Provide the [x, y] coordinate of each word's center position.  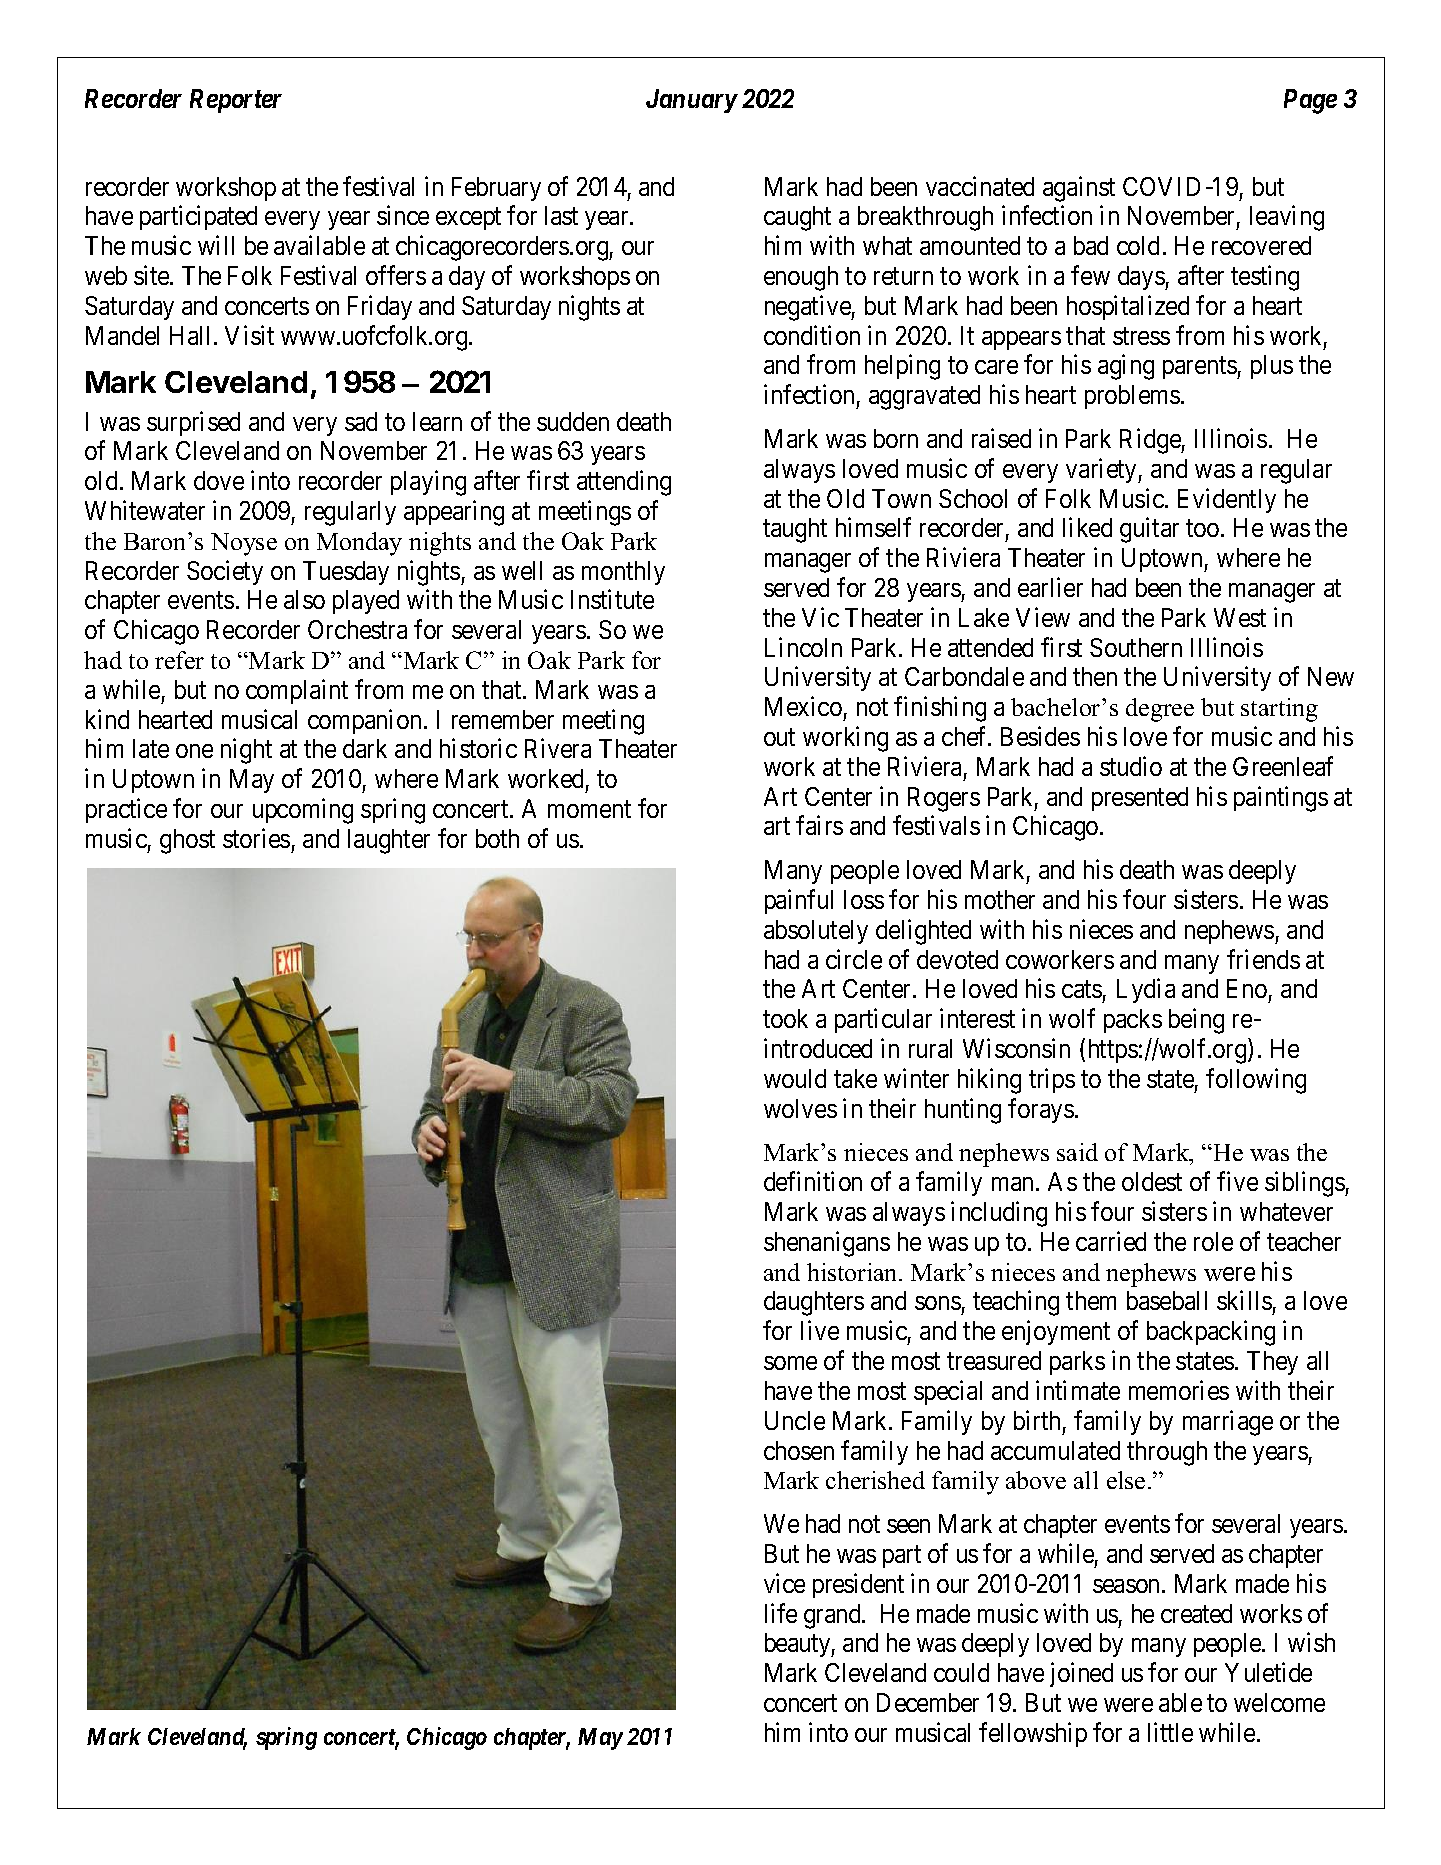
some [790, 1363]
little [1170, 1732]
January [691, 101]
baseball [1167, 1300]
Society [225, 572]
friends [1263, 959]
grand [833, 1616]
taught [795, 530]
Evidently [1227, 500]
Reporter [236, 101]
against [1079, 189]
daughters [814, 1303]
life [781, 1613]
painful [799, 901]
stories [256, 838]
